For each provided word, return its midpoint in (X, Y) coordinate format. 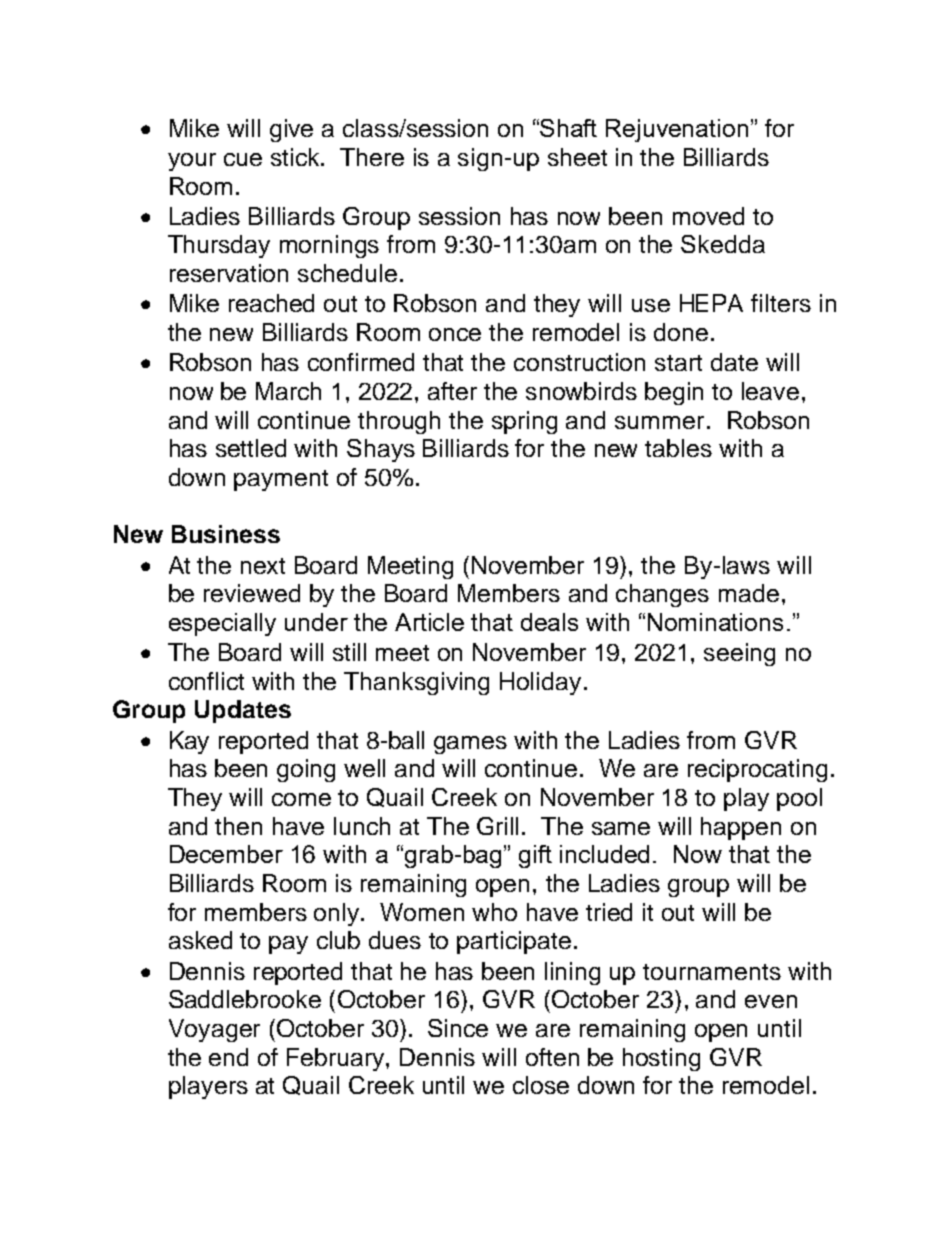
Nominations (715, 622)
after (452, 391)
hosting (661, 1059)
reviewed (252, 593)
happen (741, 828)
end (228, 1057)
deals (549, 622)
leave (770, 391)
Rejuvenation (677, 130)
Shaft (568, 128)
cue (243, 159)
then (238, 826)
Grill (497, 826)
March (288, 391)
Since (458, 1028)
